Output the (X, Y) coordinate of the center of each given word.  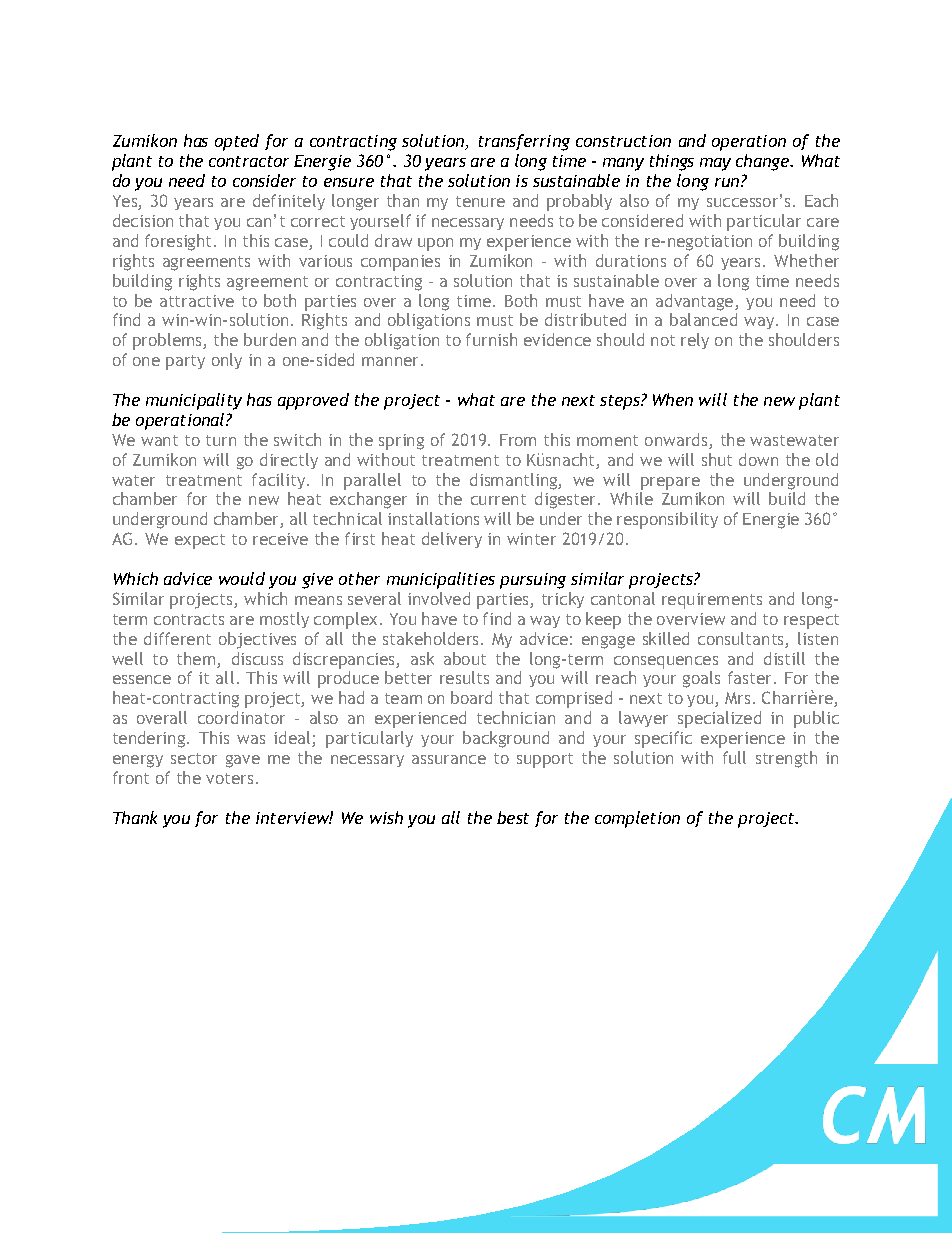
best (513, 817)
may (715, 164)
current (498, 499)
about (465, 658)
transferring (524, 142)
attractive (197, 301)
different (177, 638)
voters (229, 778)
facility (280, 481)
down (758, 459)
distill (784, 658)
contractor (249, 161)
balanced (703, 319)
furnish (491, 339)
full (734, 757)
